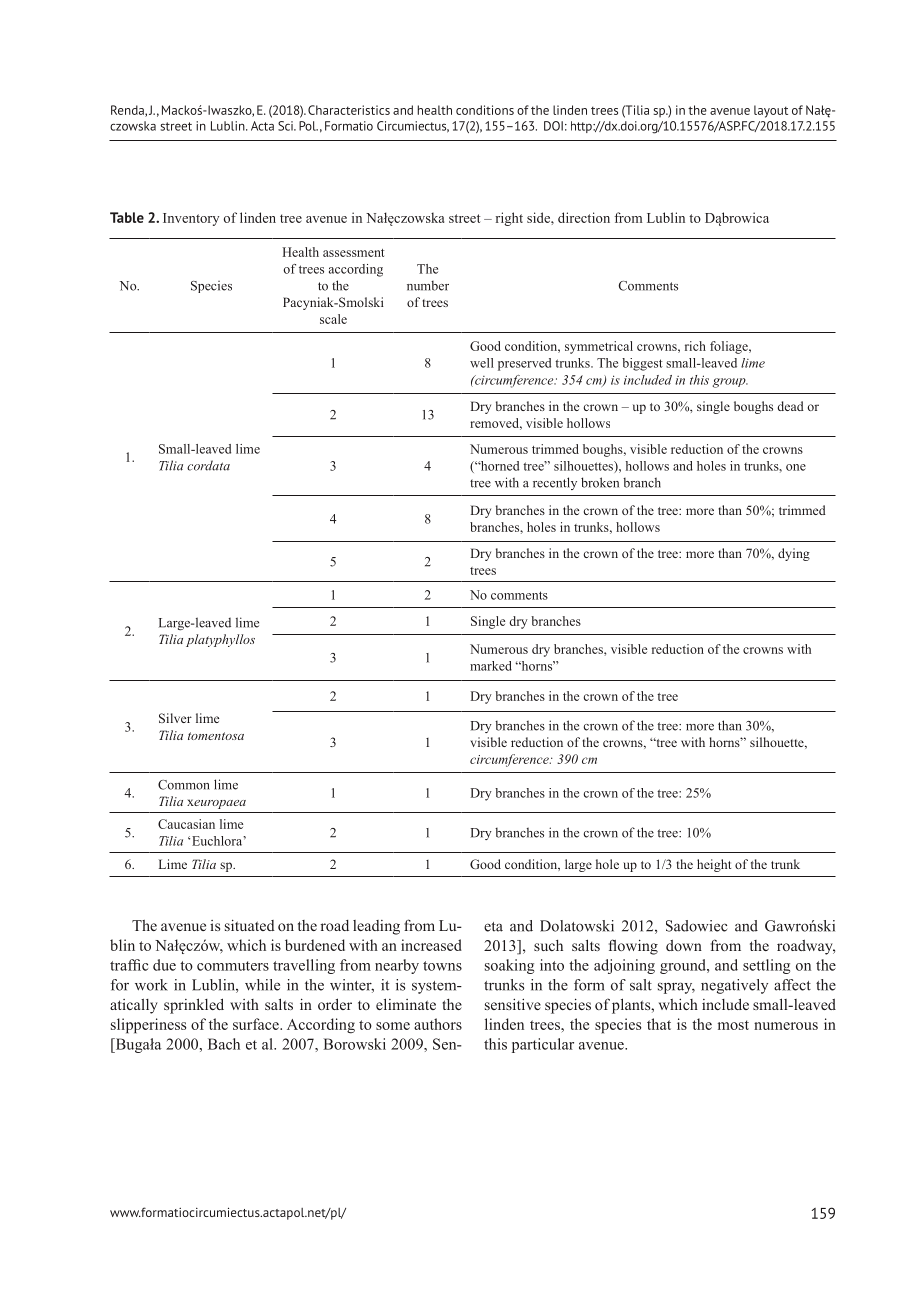 The width and height of the document is (924, 1308). I want to click on Sci, so click(286, 126).
